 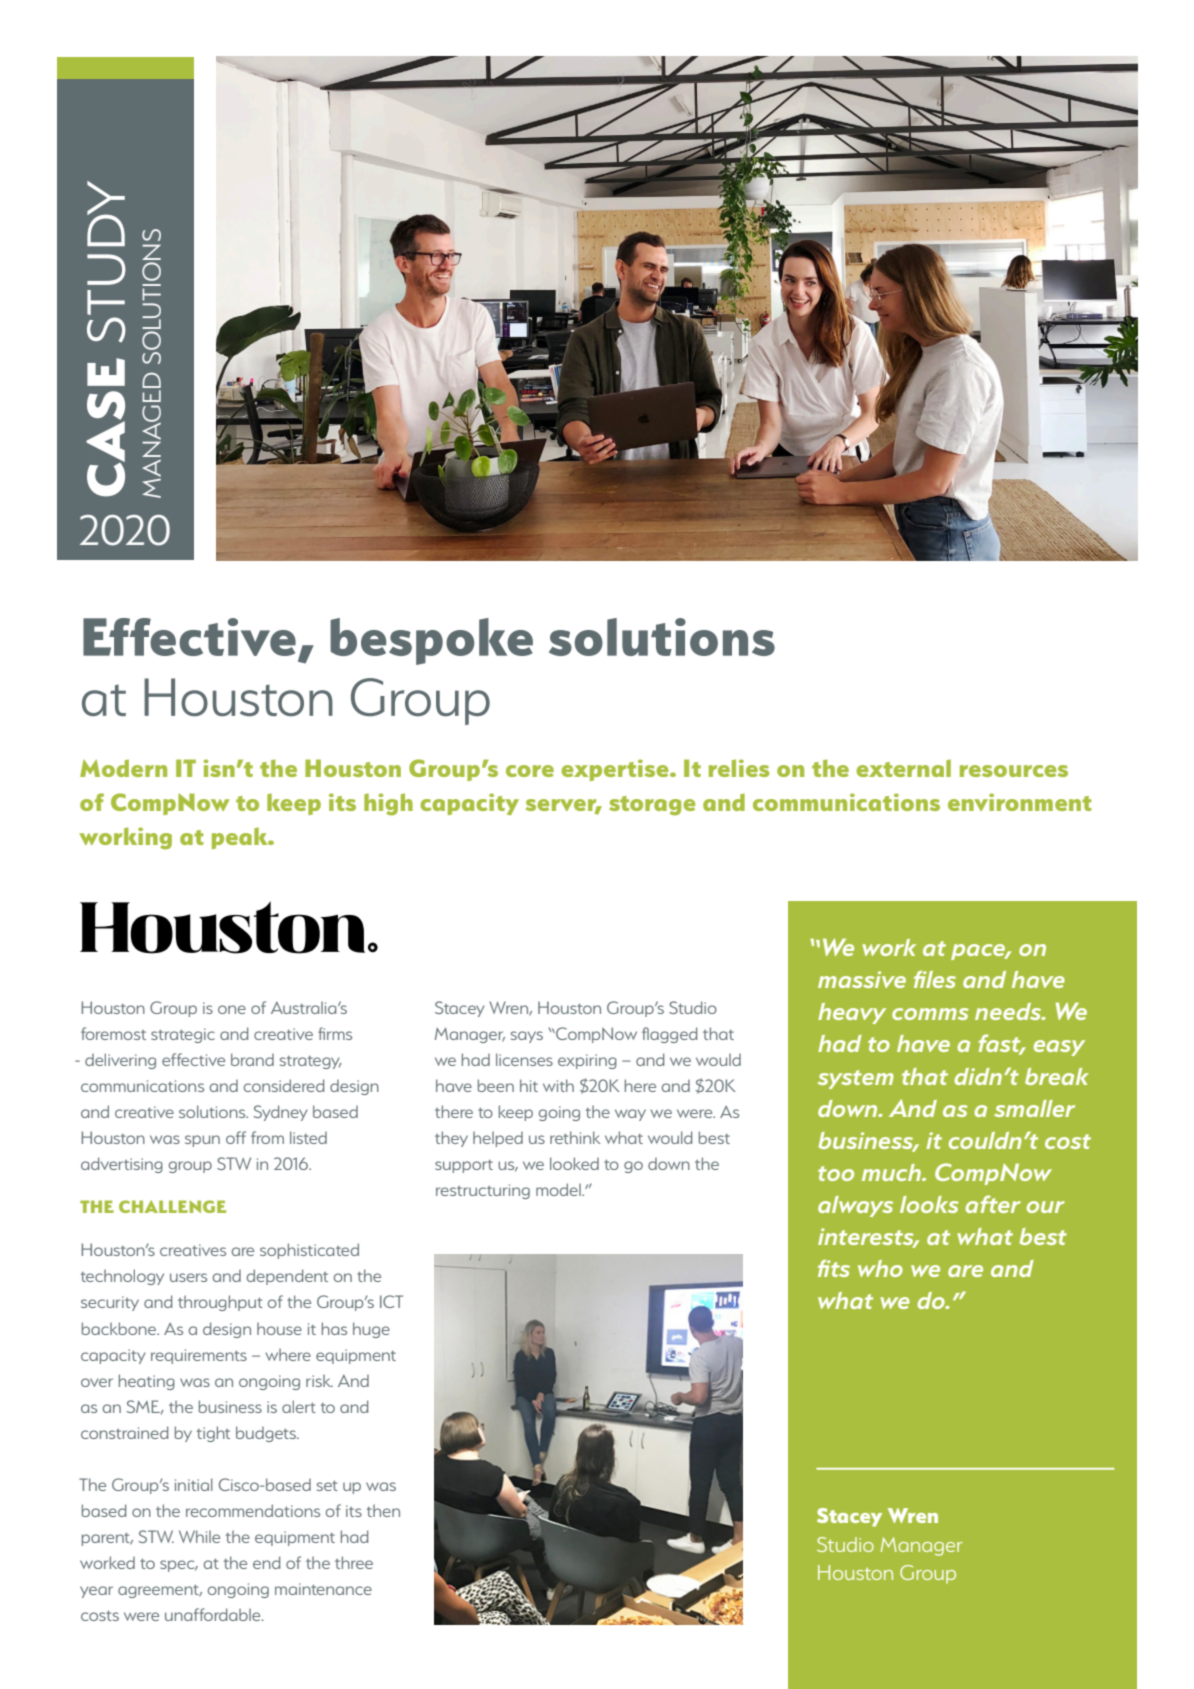 What do you see at coordinates (575, 1137) in the page?
I see `rethink` at bounding box center [575, 1137].
